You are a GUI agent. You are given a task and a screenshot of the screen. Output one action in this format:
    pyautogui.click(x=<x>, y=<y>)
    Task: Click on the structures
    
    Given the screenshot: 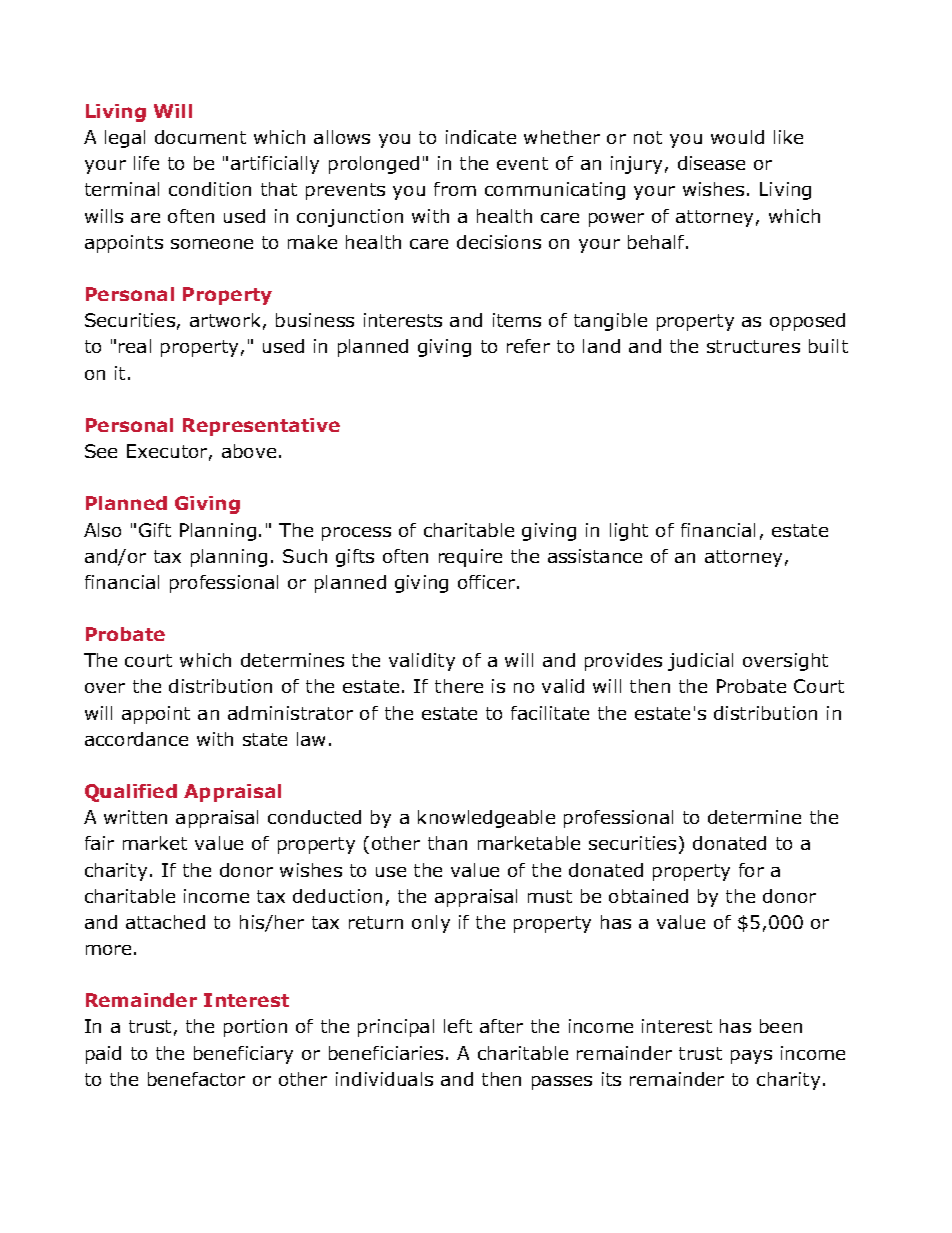 What is the action you would take?
    pyautogui.click(x=753, y=346)
